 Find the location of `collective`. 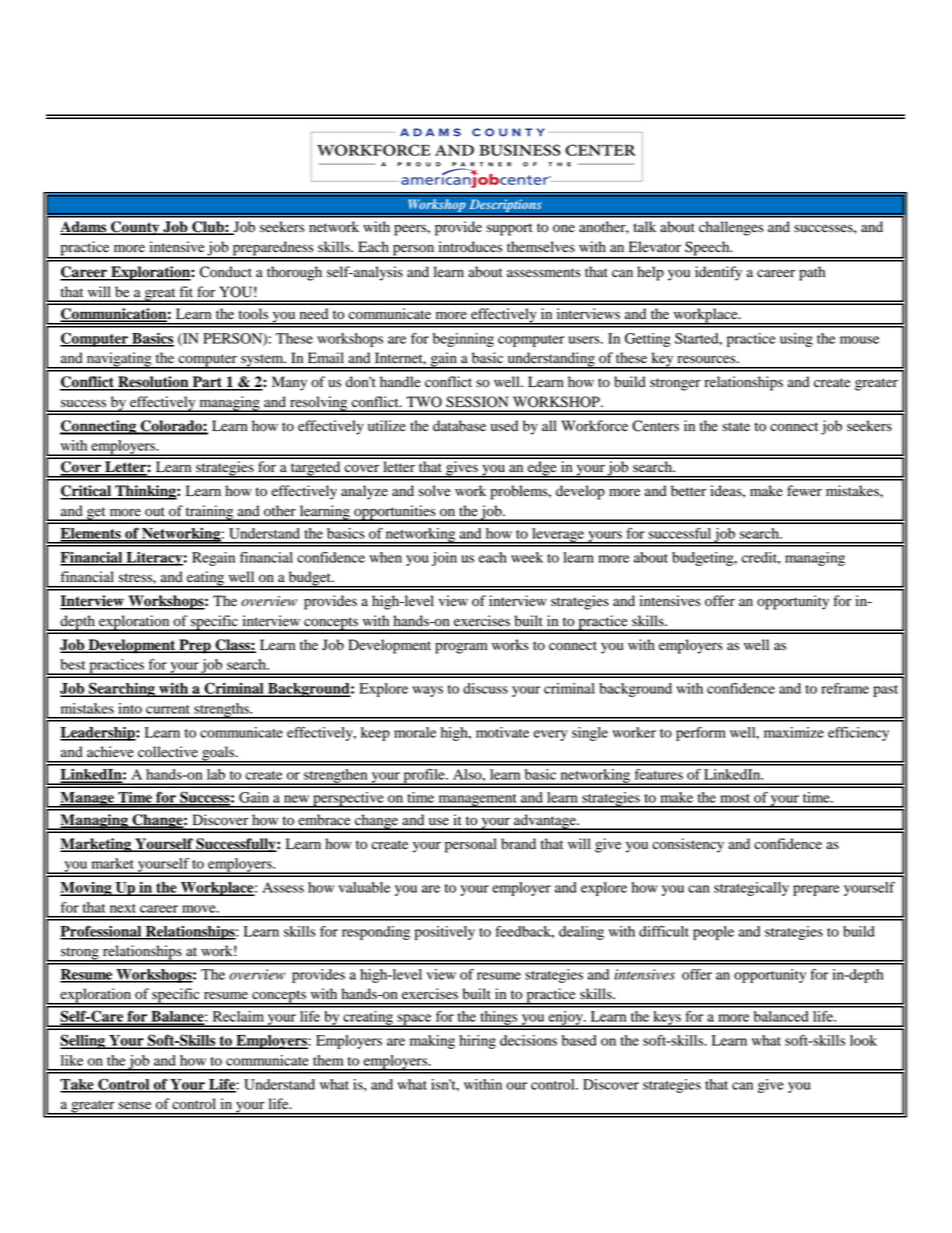

collective is located at coordinates (168, 752).
